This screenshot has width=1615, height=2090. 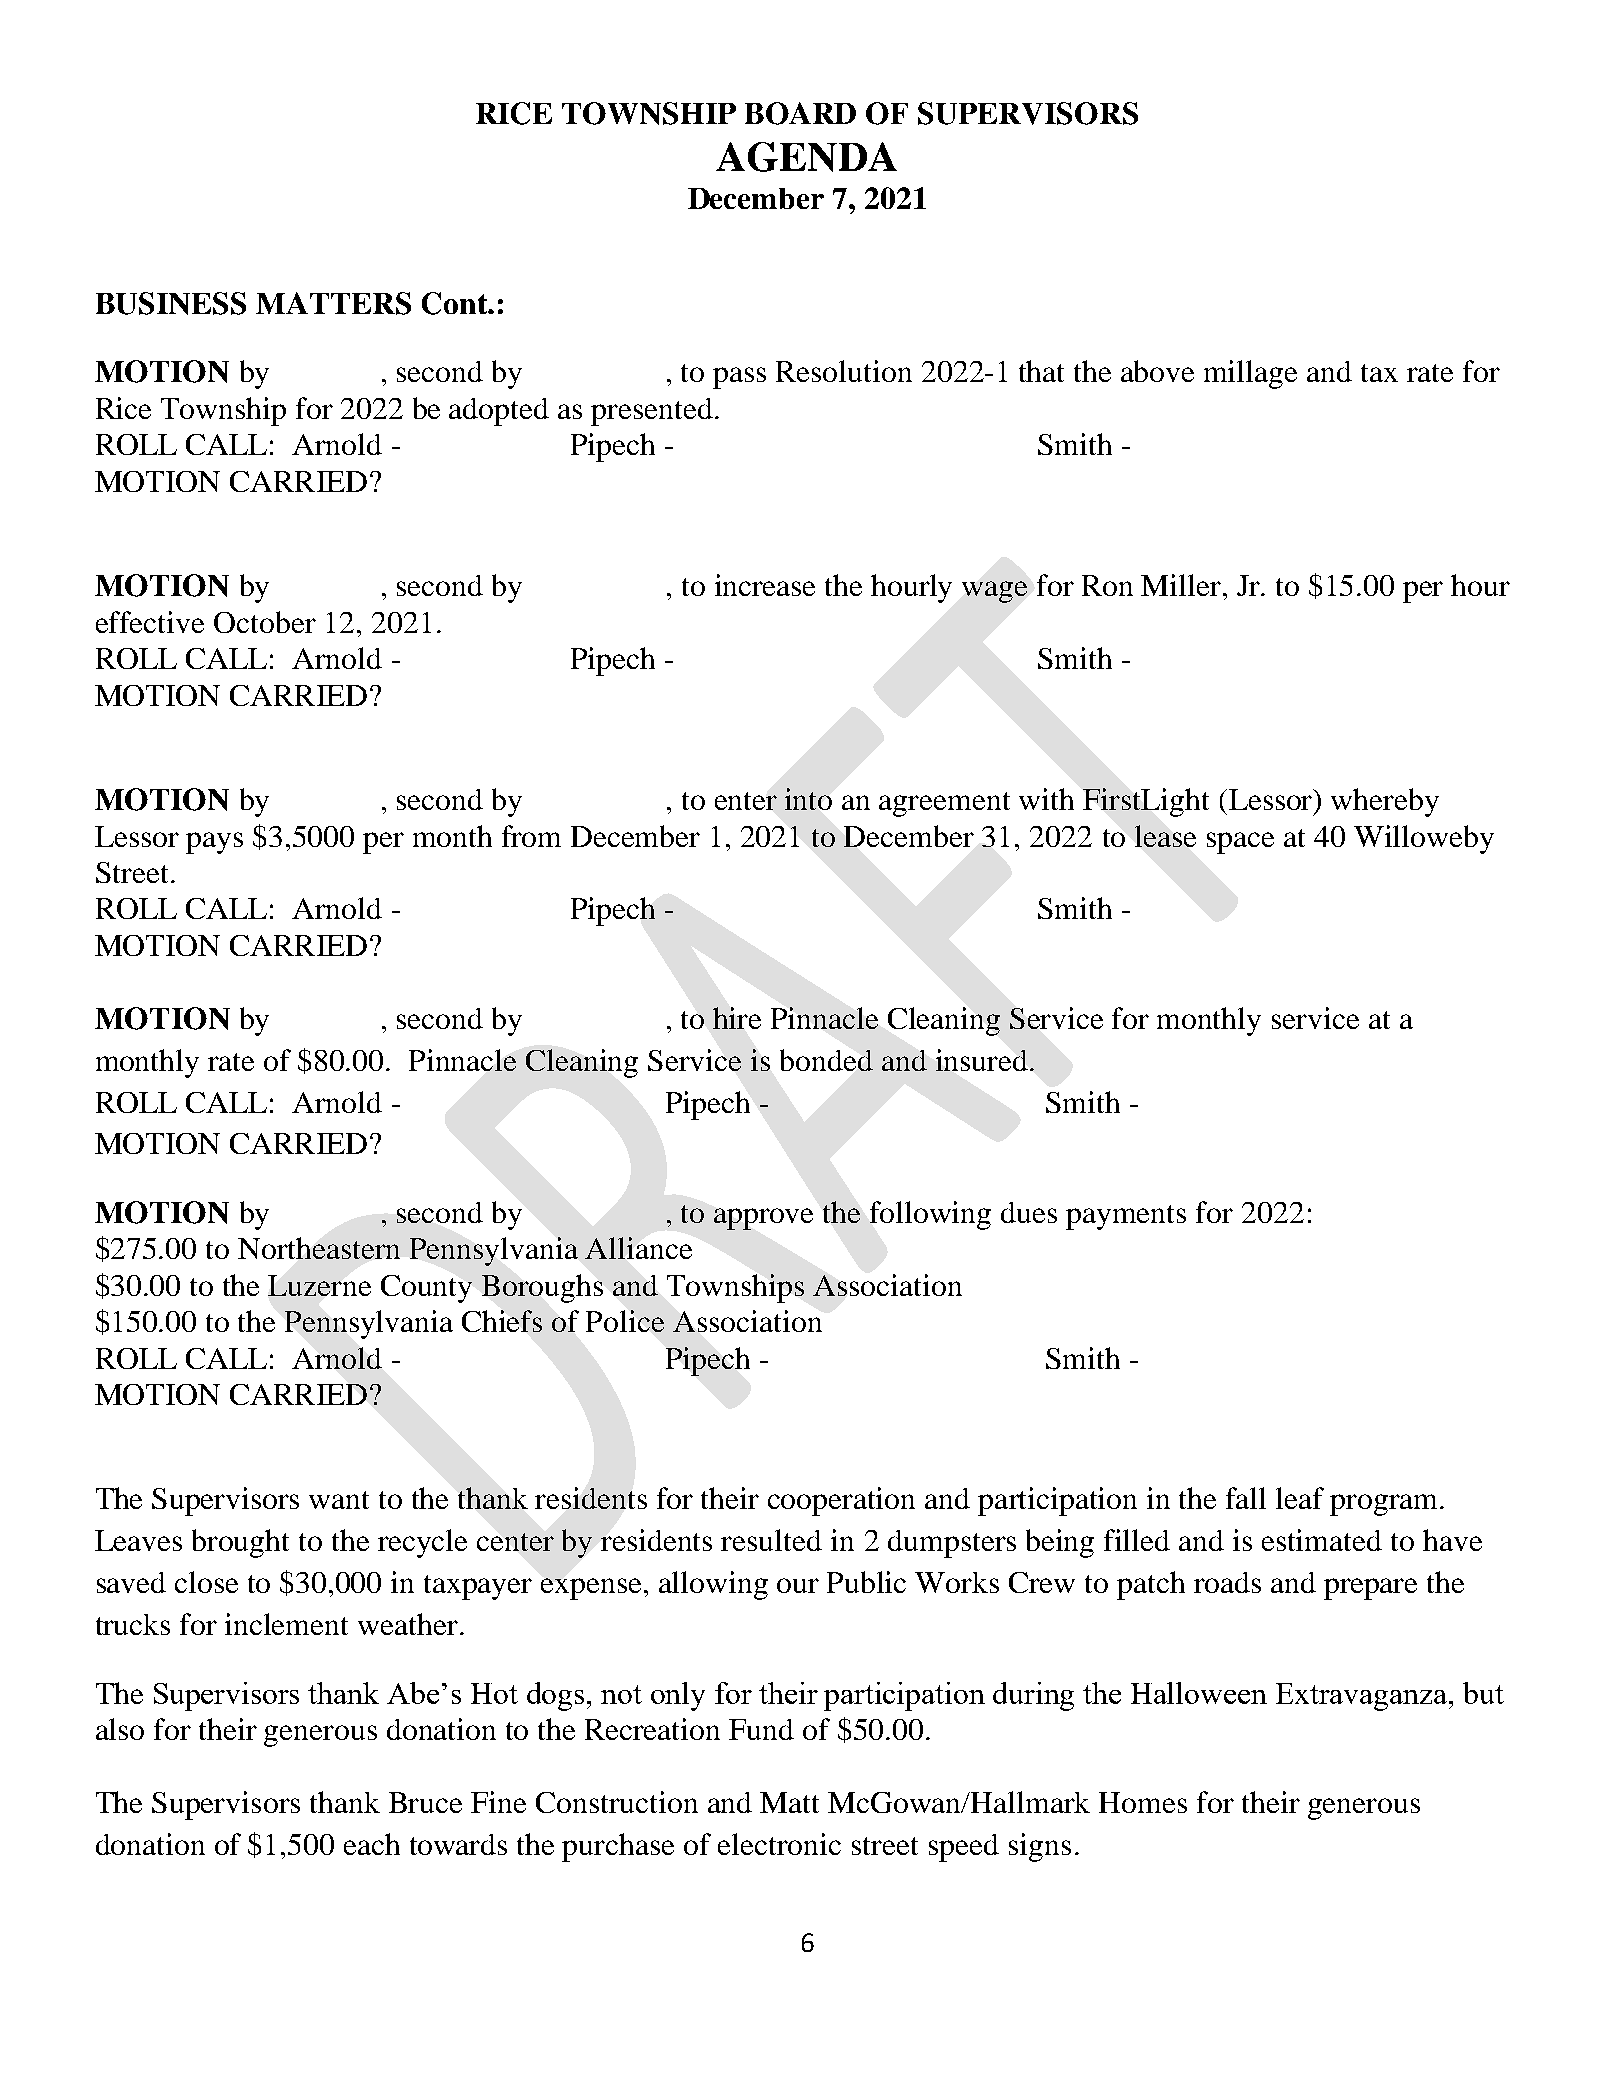 I want to click on AGENDA, so click(x=806, y=157).
